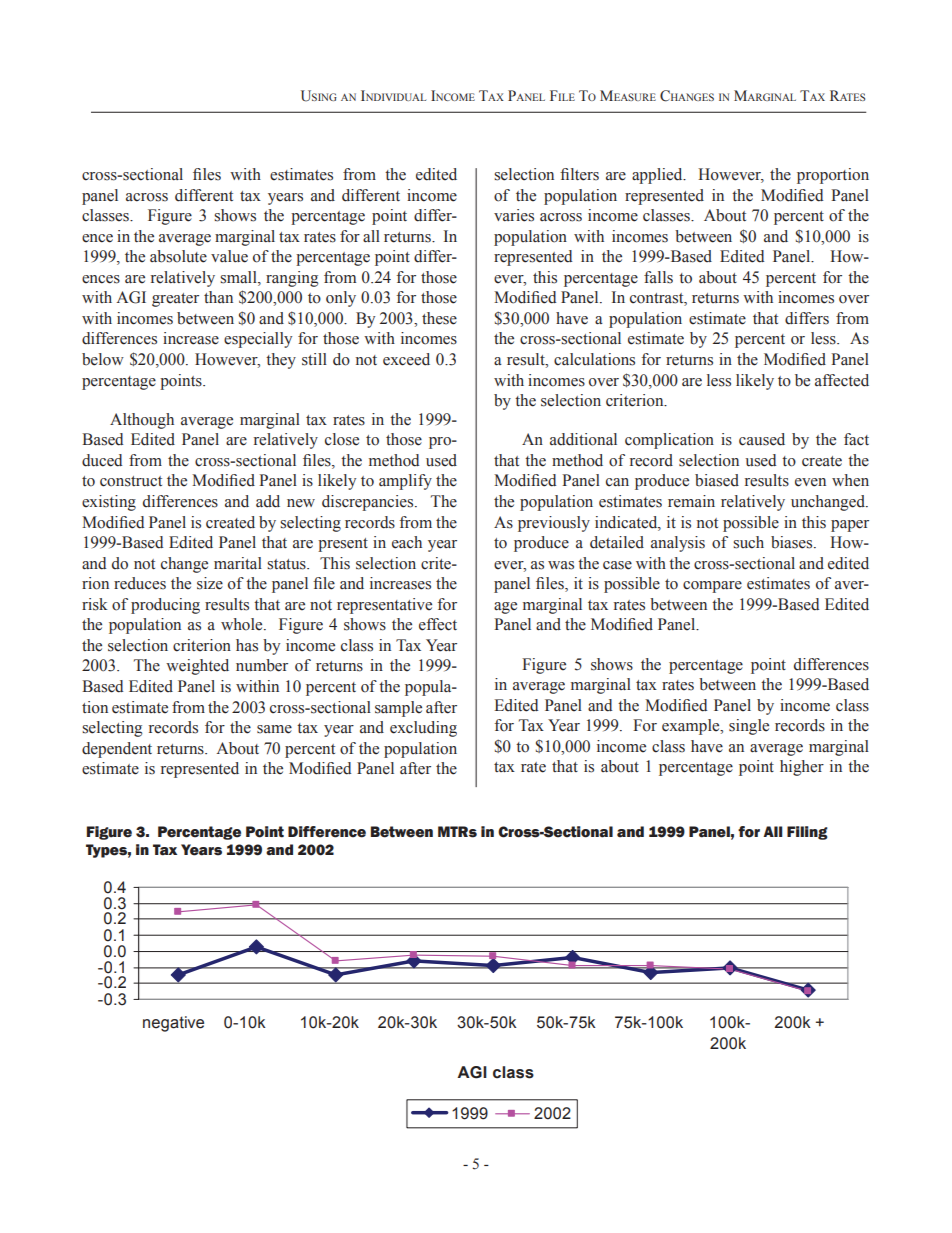  I want to click on Although, so click(142, 421).
